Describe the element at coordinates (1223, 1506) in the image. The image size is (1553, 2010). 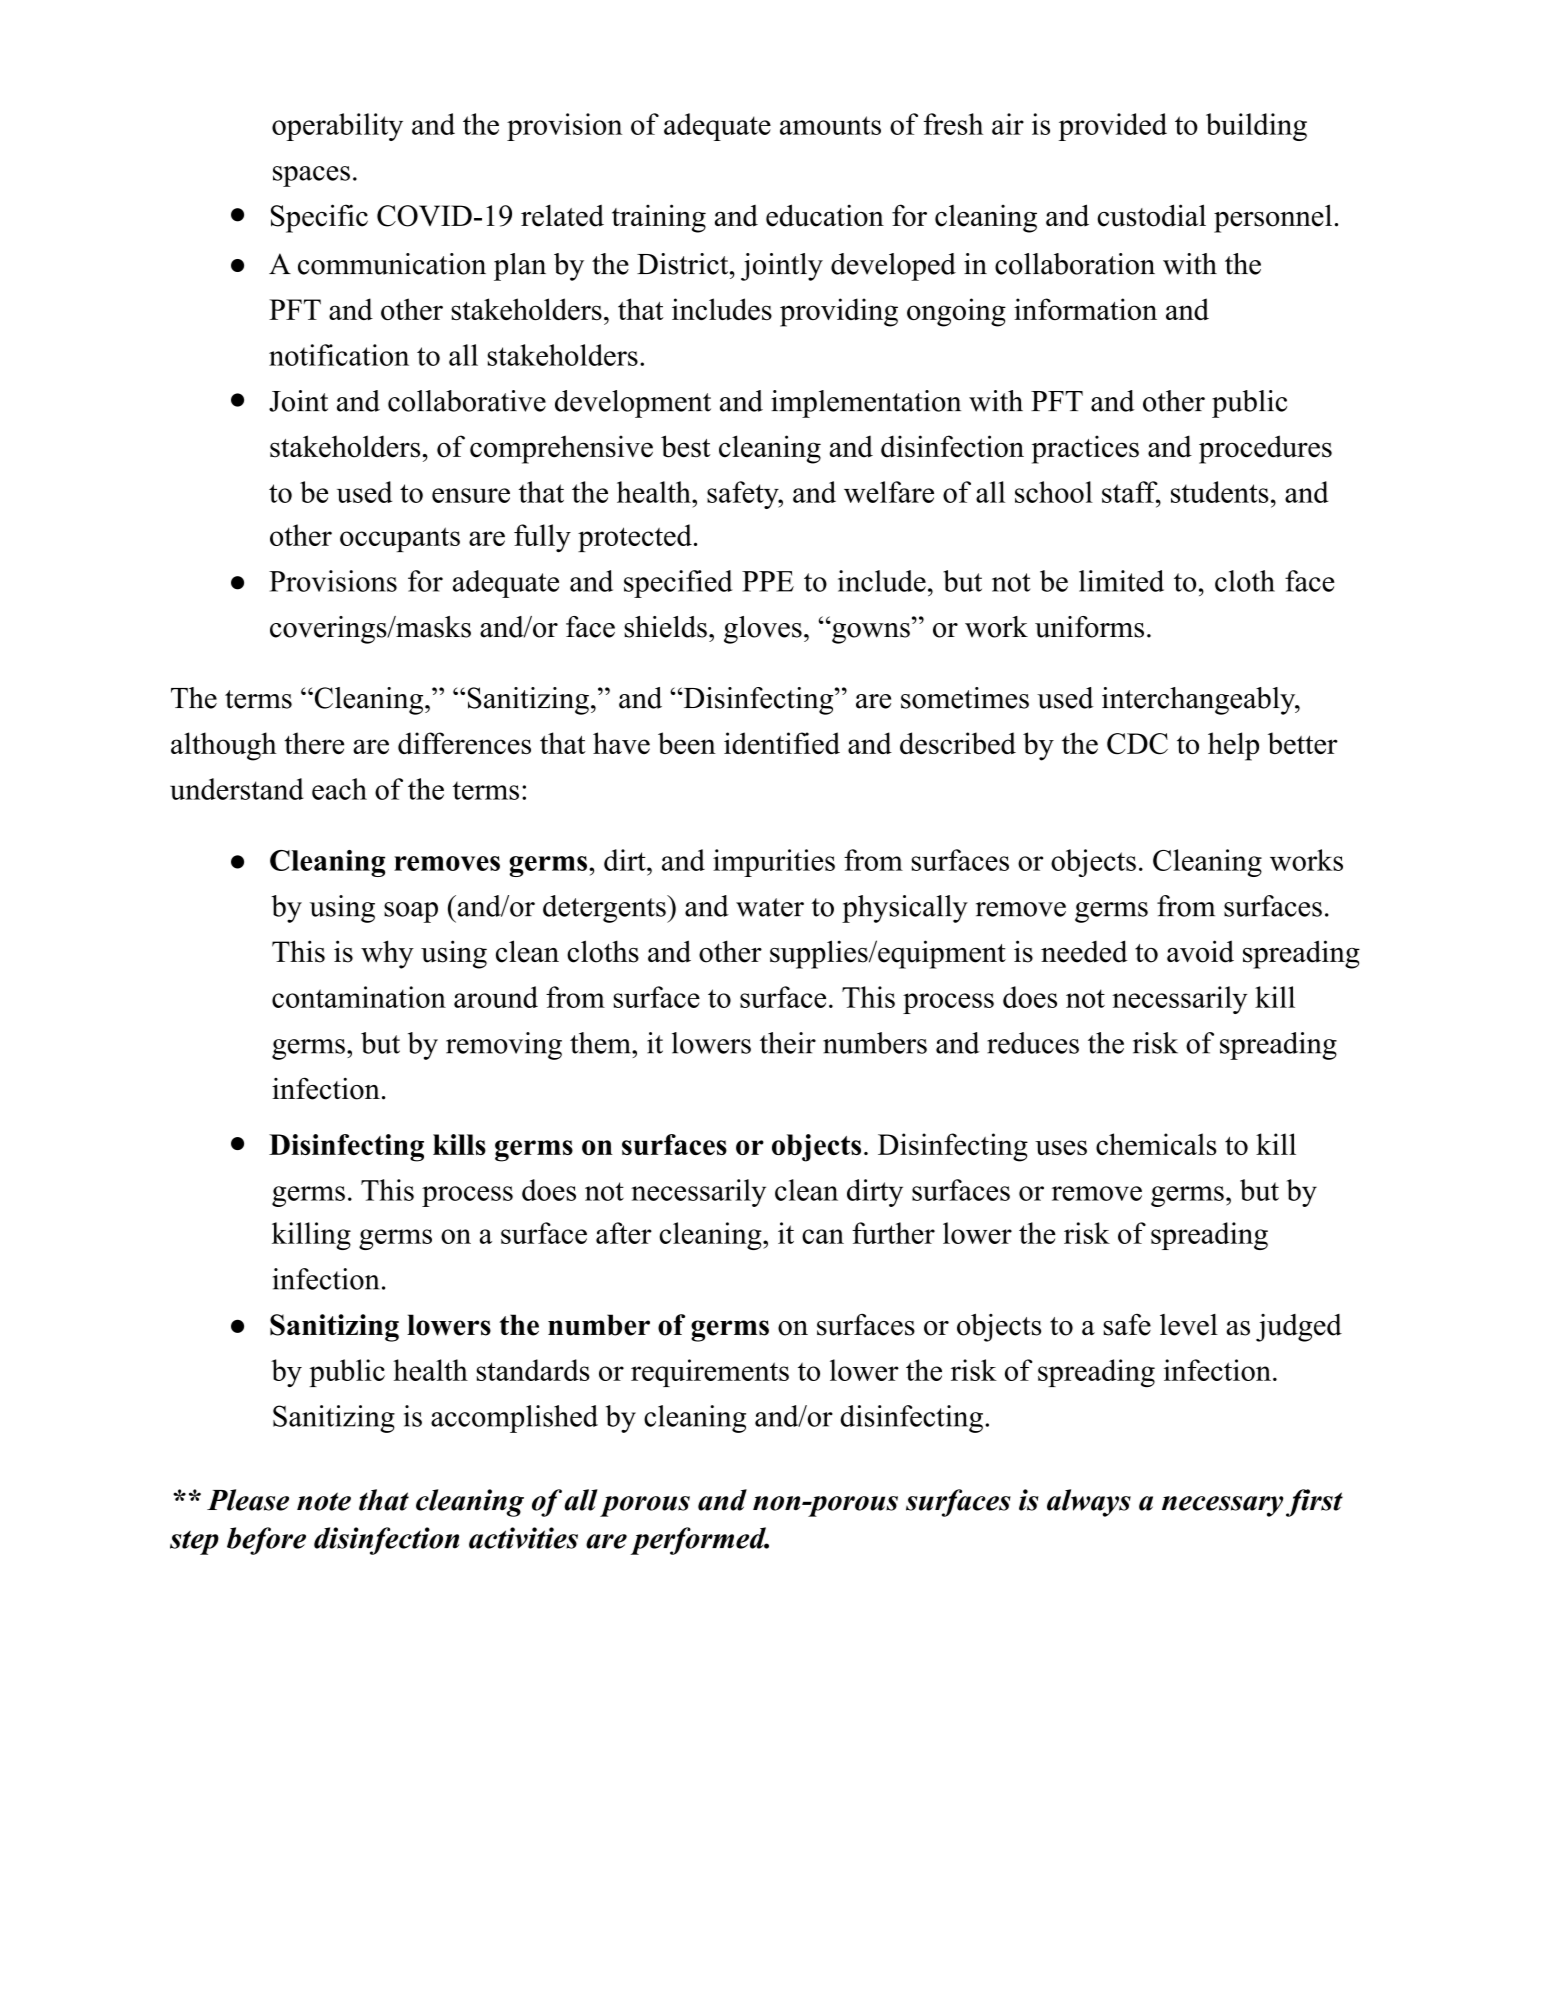
I see `necessary` at that location.
